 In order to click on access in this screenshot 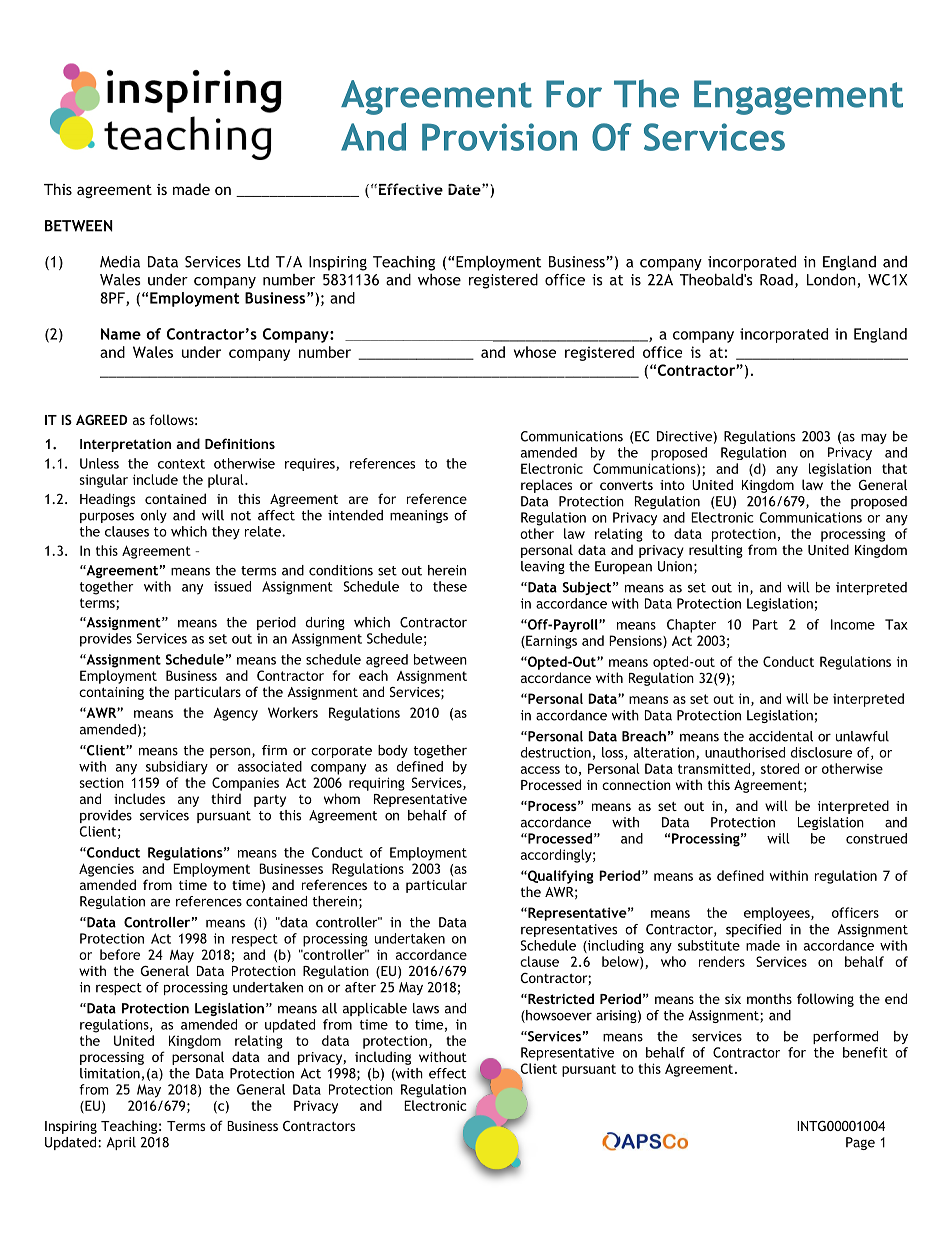, I will do `click(540, 770)`.
